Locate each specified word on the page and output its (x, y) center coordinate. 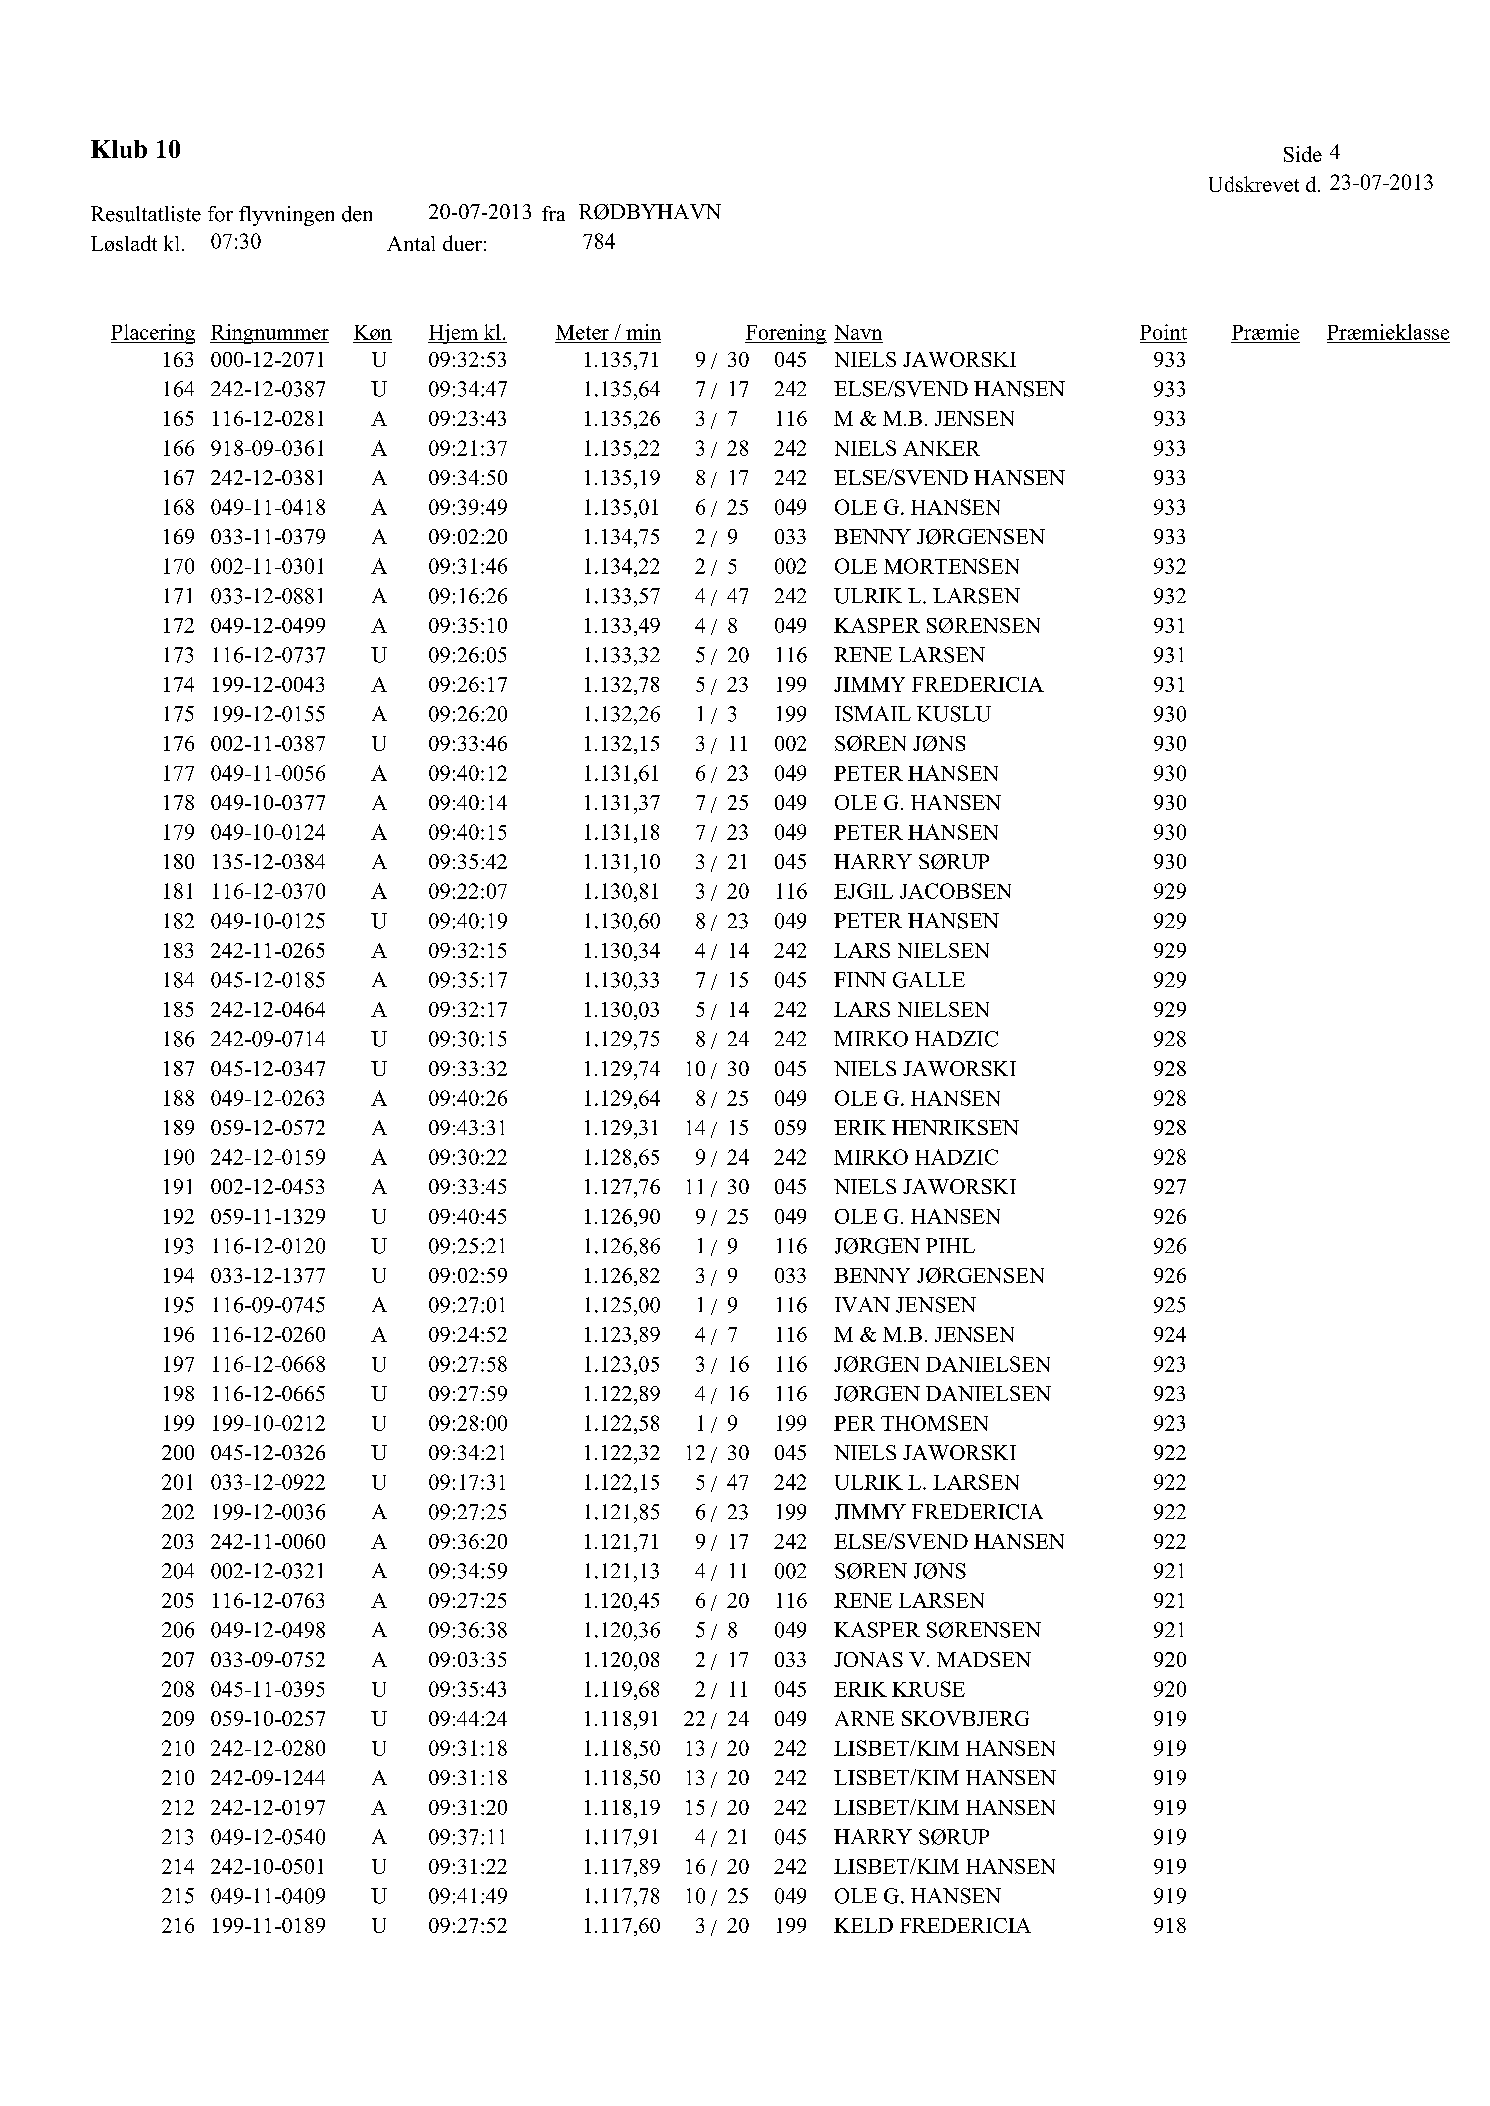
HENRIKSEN (955, 1127)
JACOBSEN (955, 891)
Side (1303, 154)
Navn (858, 332)
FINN (860, 979)
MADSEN (984, 1659)
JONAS (868, 1659)
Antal (411, 243)
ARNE (864, 1718)
